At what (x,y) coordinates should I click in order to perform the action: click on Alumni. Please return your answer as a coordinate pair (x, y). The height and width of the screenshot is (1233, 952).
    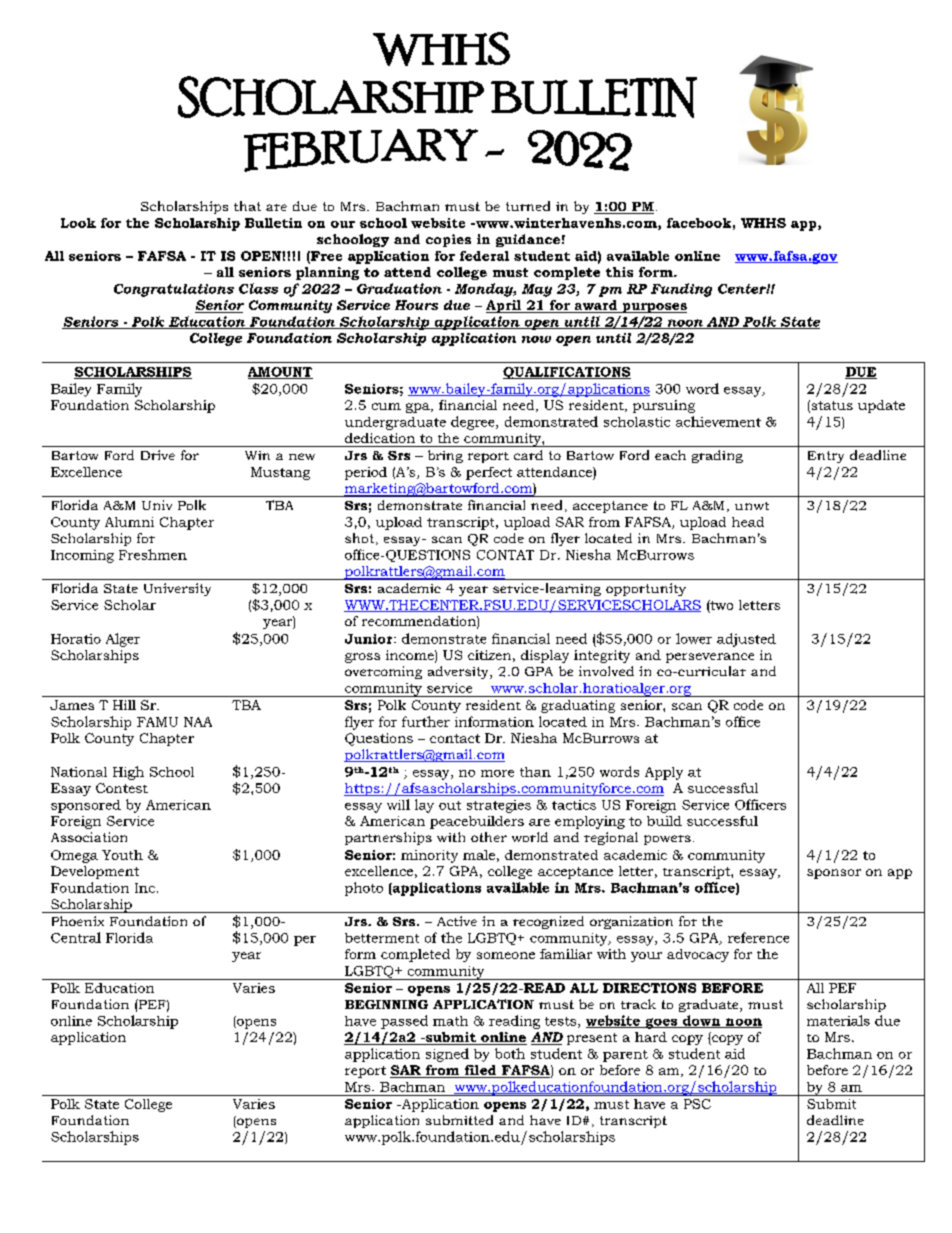
    Looking at the image, I should click on (129, 522).
